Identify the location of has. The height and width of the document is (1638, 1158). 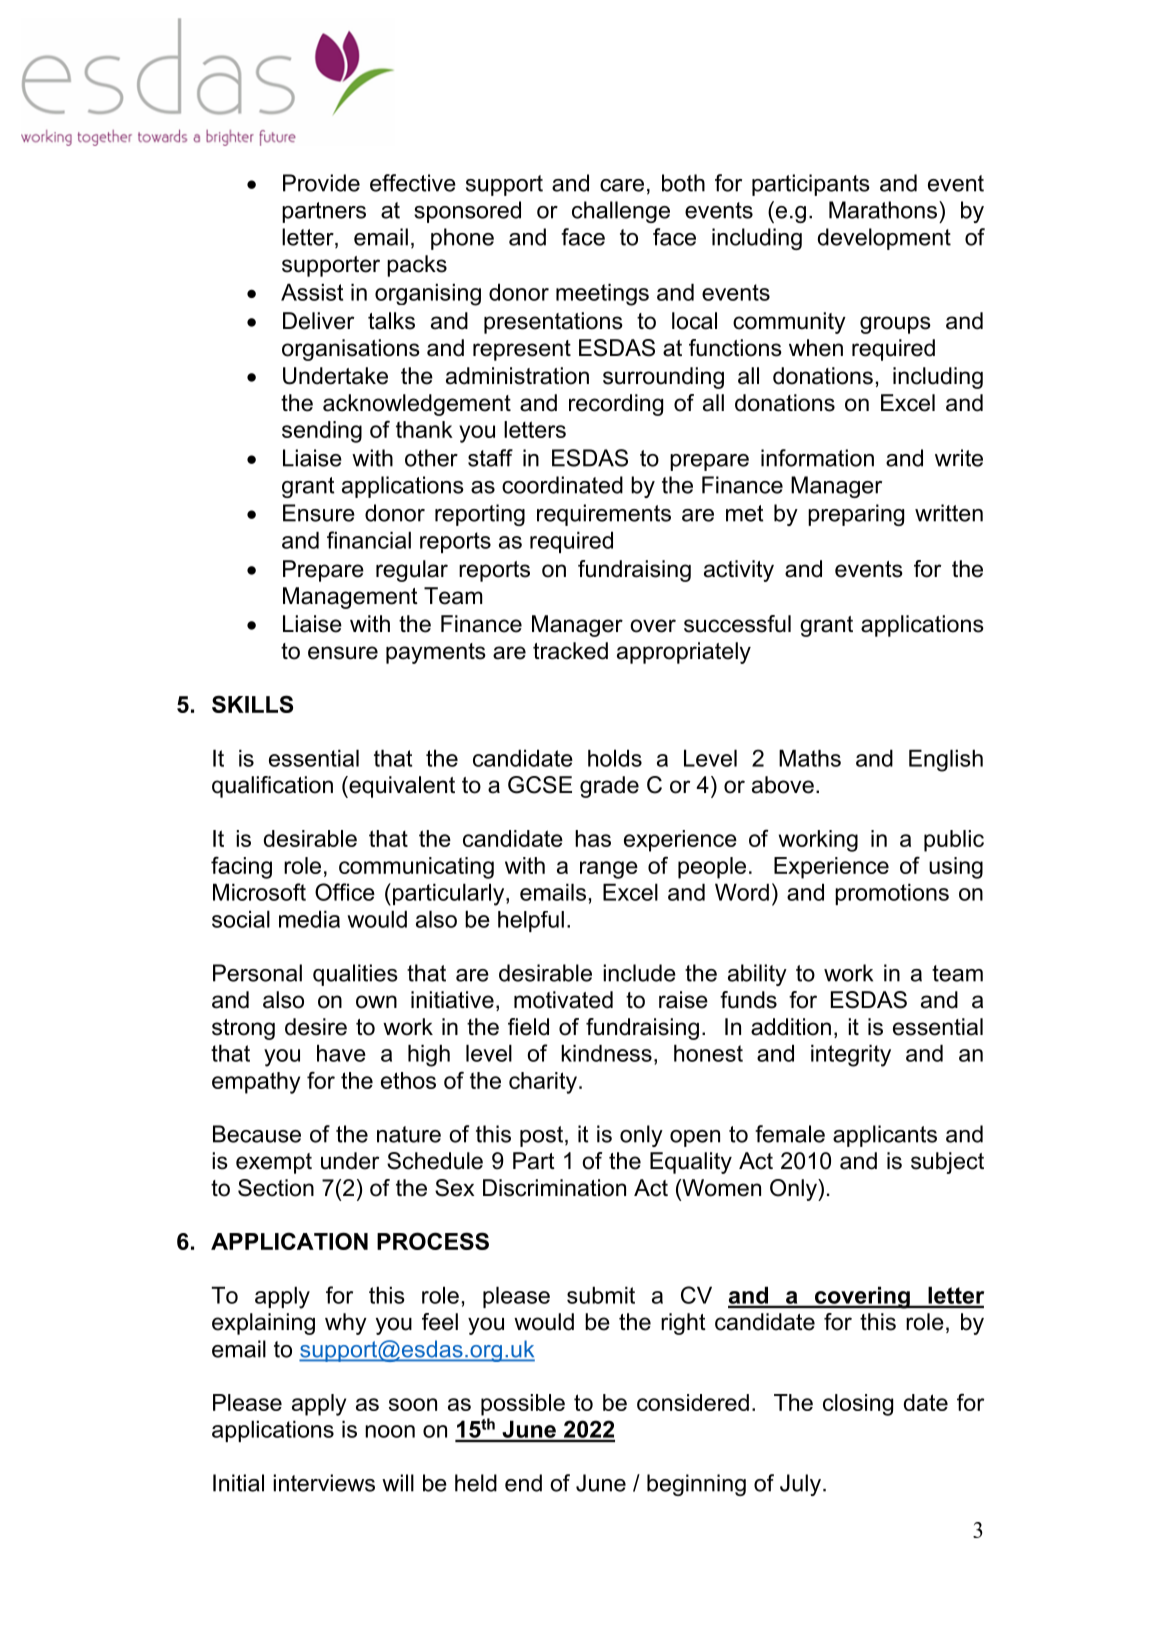
(593, 838).
